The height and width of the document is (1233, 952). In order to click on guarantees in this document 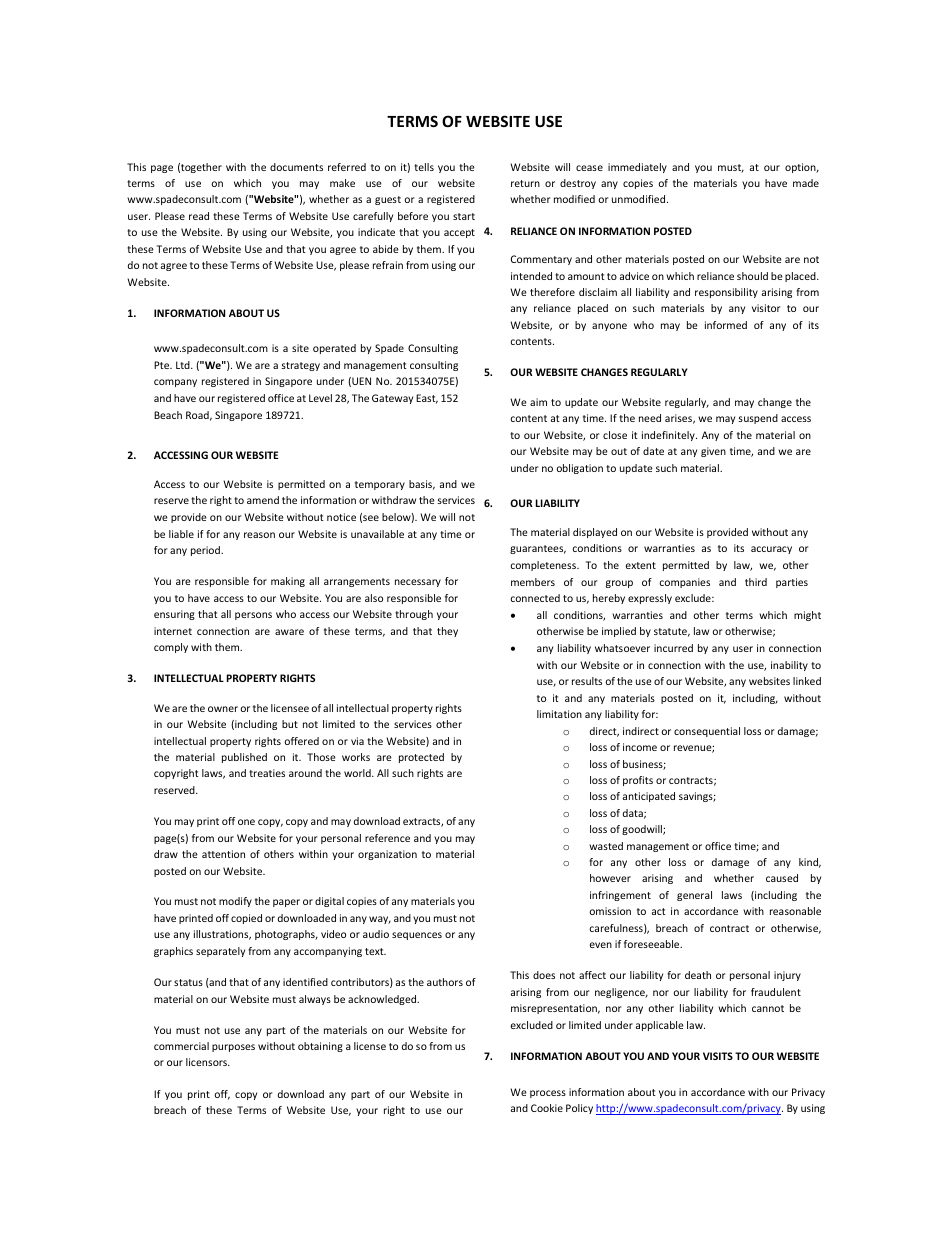, I will do `click(538, 549)`.
